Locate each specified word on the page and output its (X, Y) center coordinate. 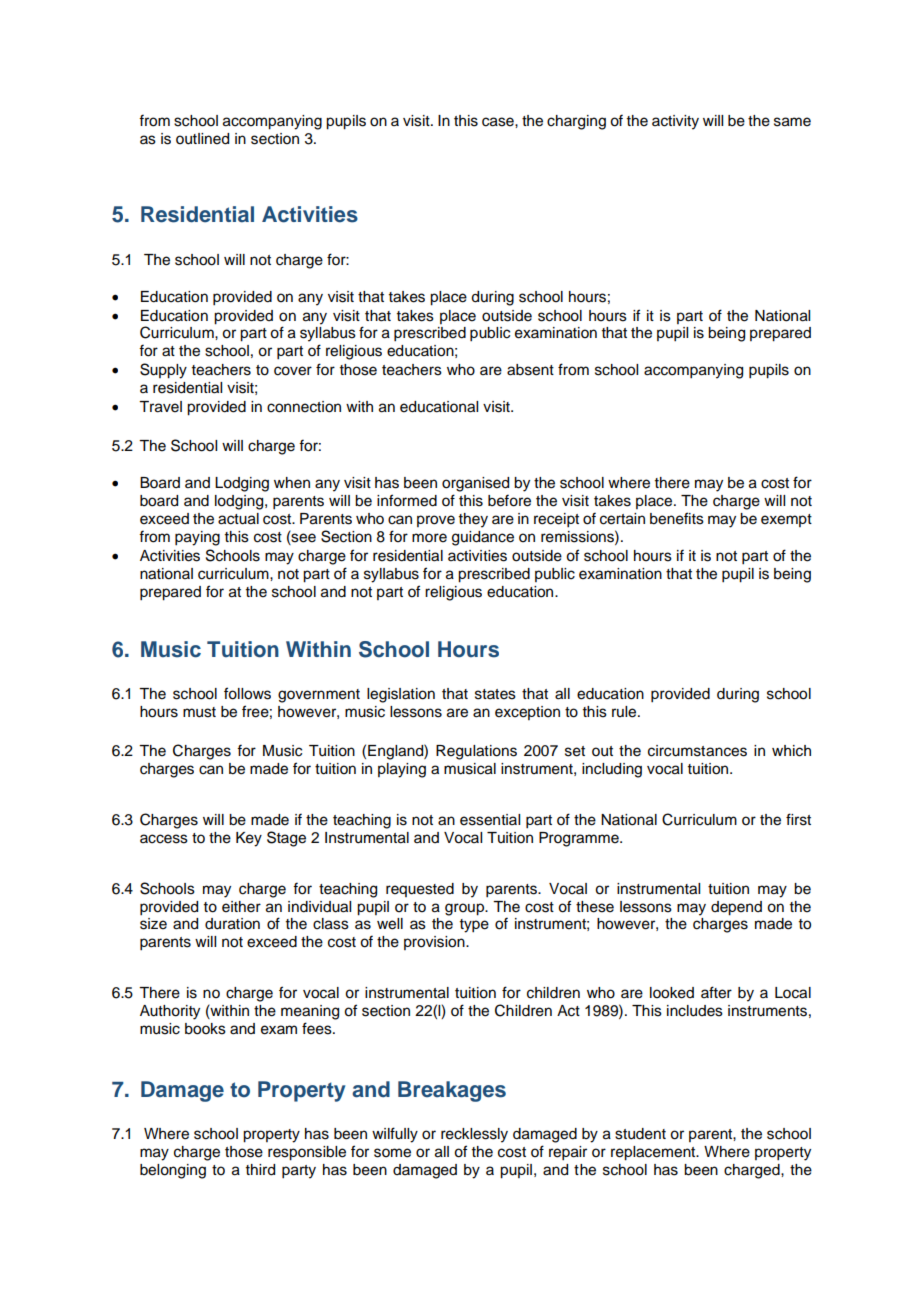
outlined (202, 139)
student (640, 1134)
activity (675, 122)
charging (576, 122)
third (260, 1170)
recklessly (474, 1135)
